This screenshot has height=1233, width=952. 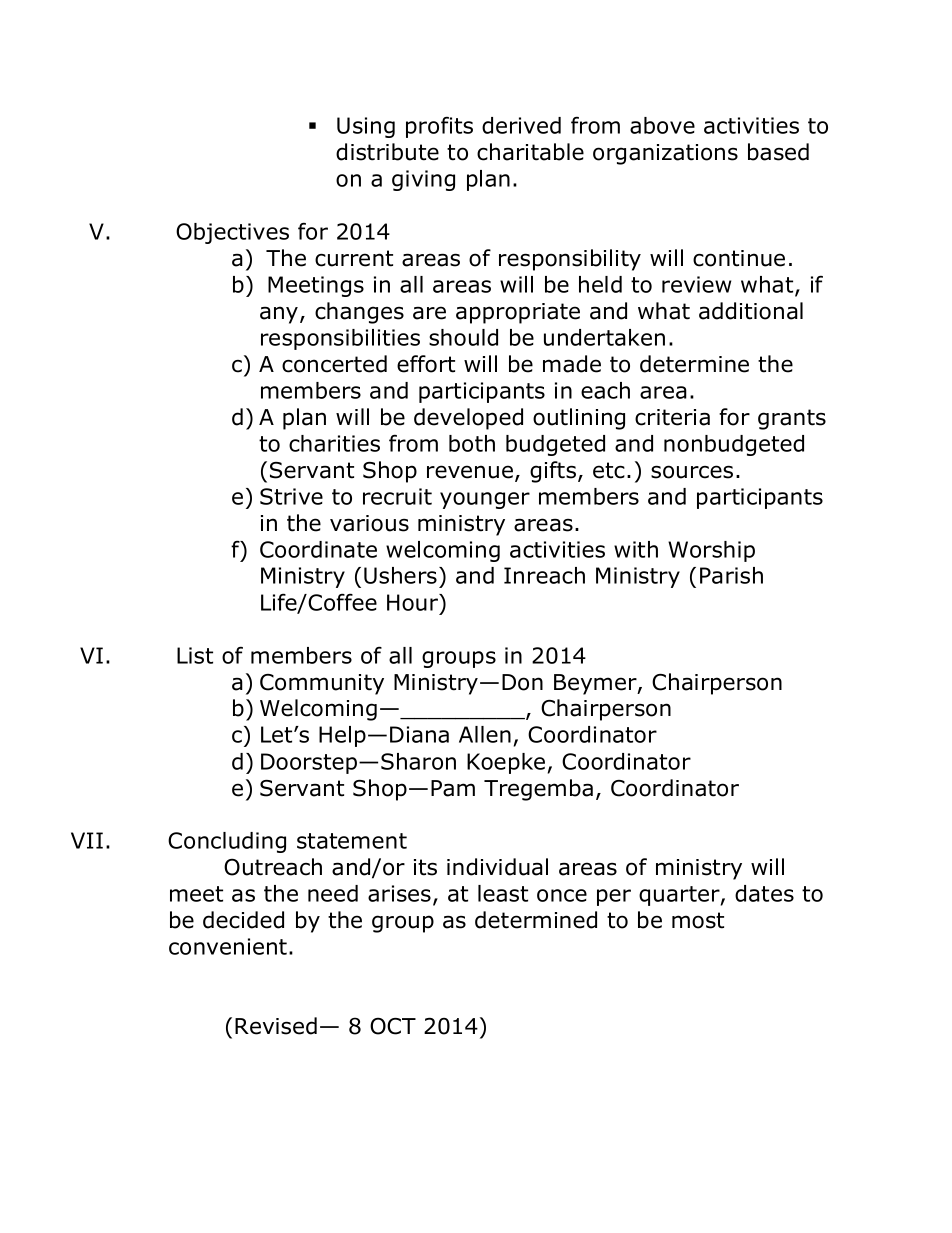 What do you see at coordinates (472, 443) in the screenshot?
I see `both` at bounding box center [472, 443].
